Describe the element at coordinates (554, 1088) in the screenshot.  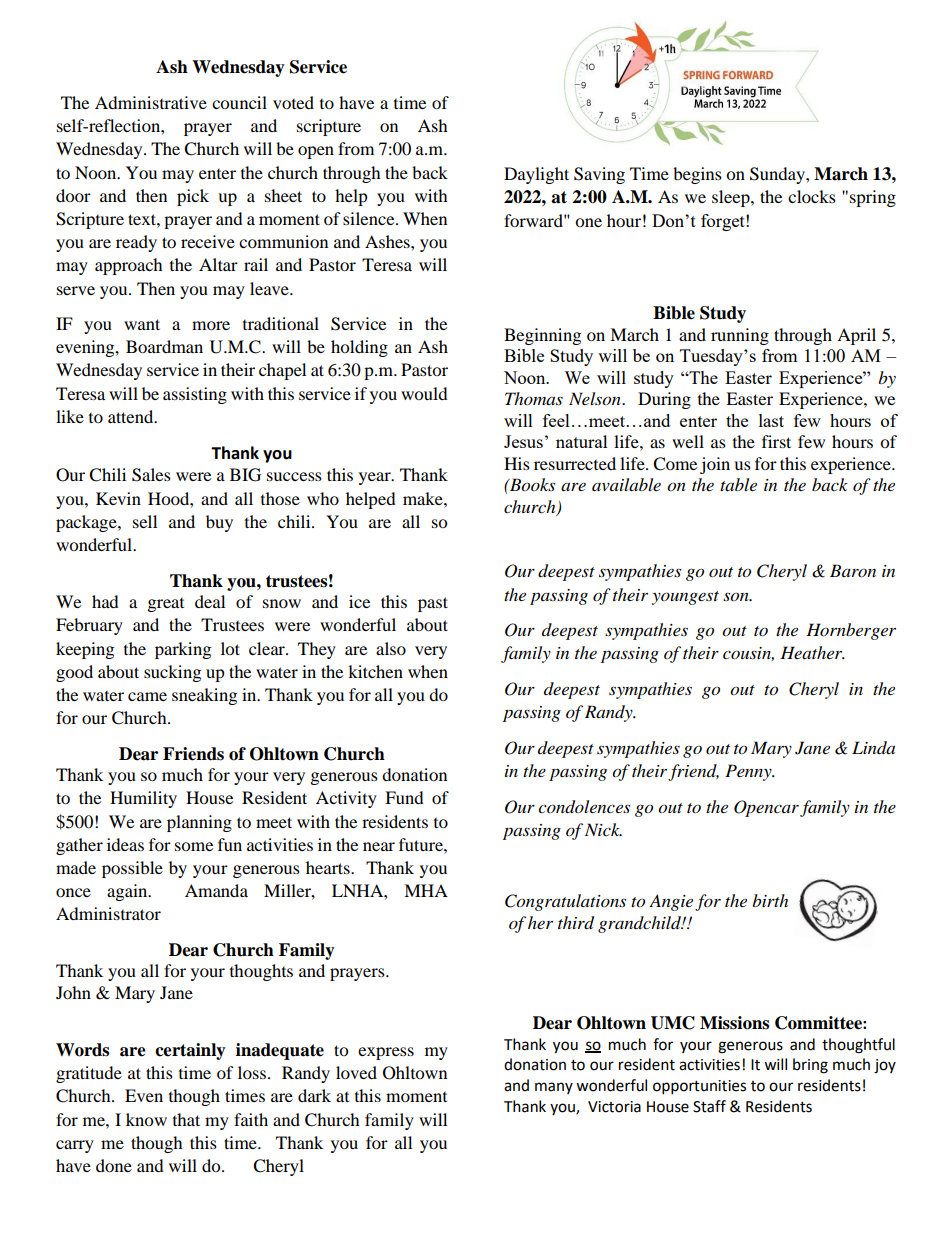
I see `many` at that location.
